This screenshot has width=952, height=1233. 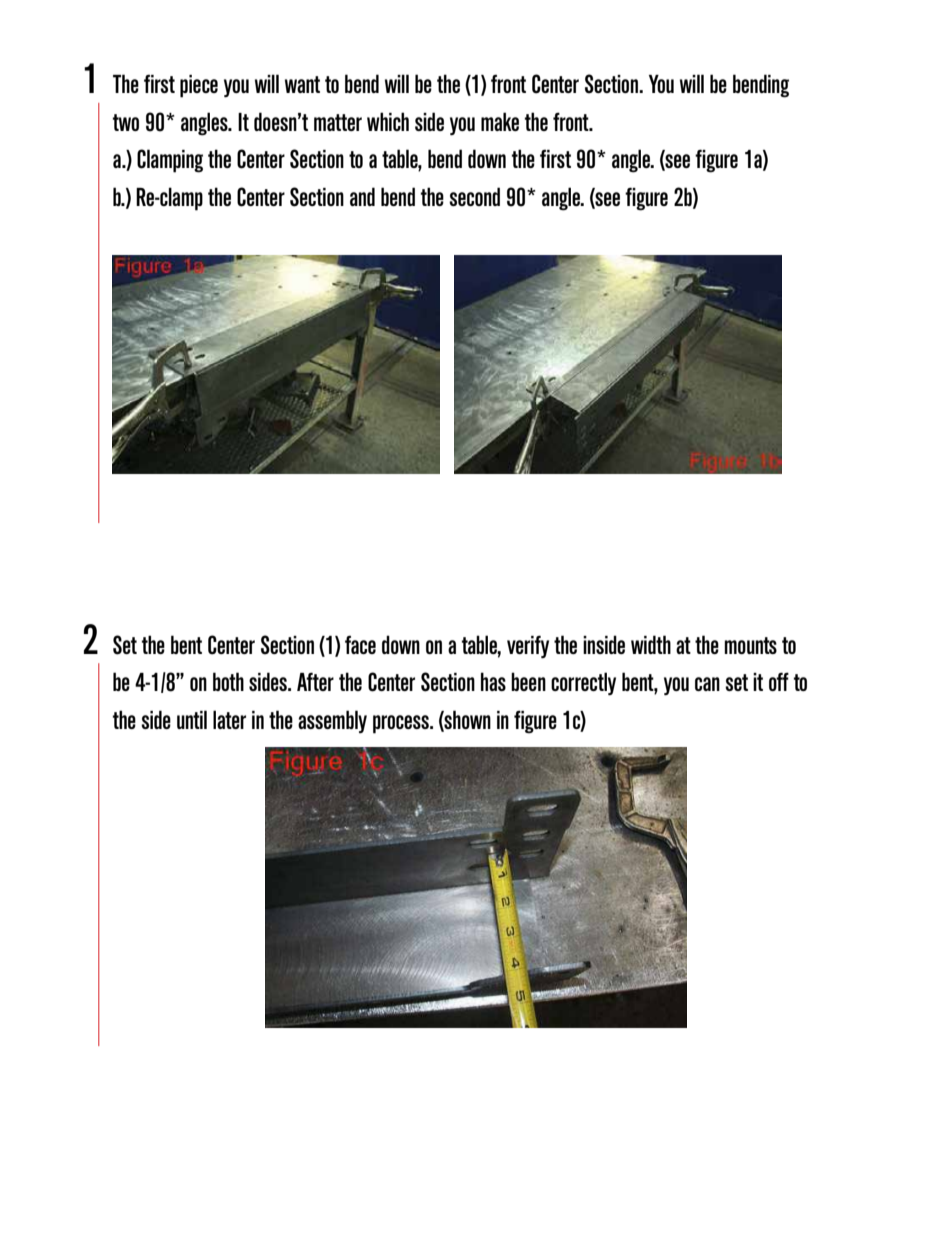 I want to click on piece, so click(x=199, y=86).
